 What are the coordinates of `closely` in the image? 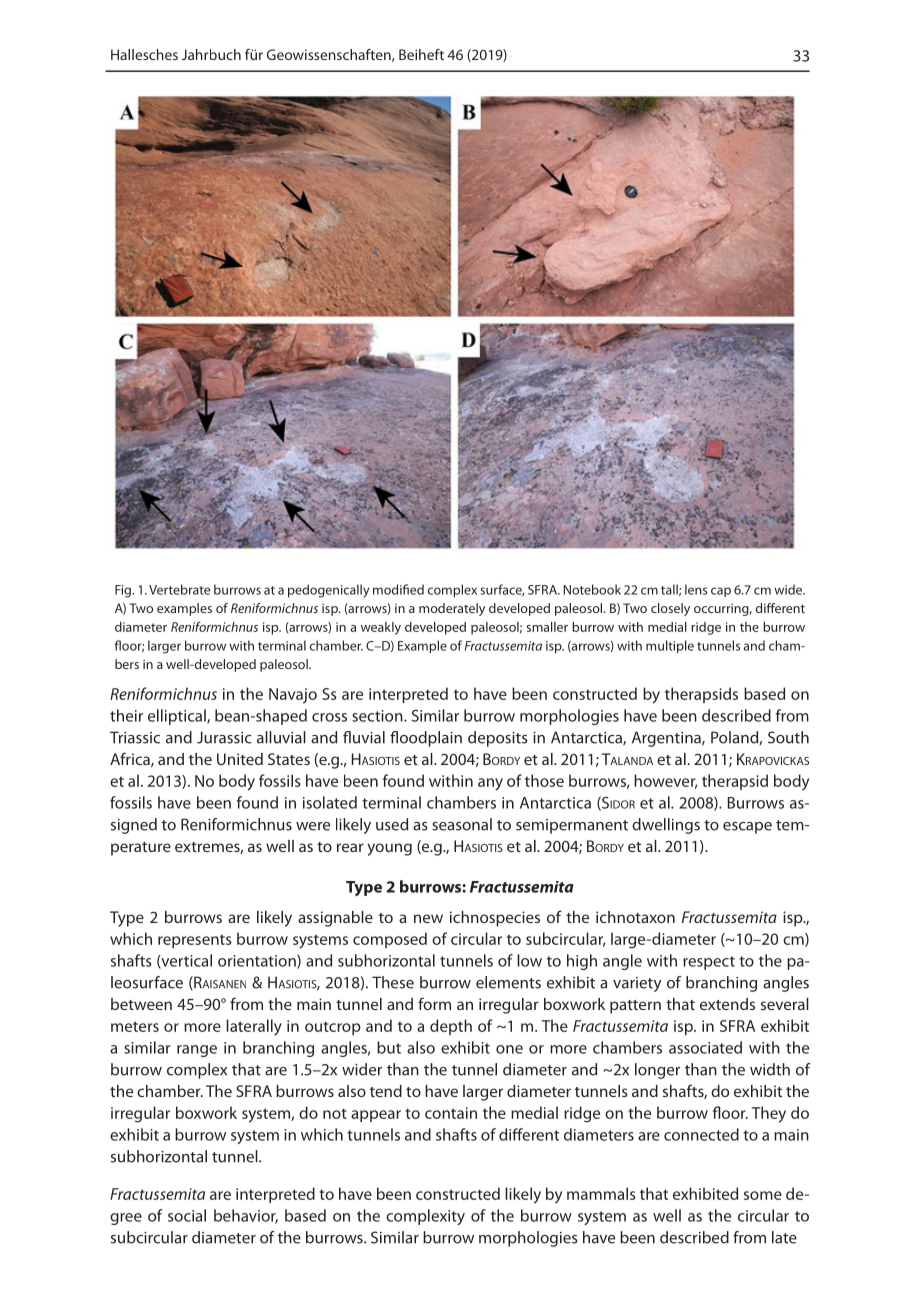 It's located at (670, 609).
